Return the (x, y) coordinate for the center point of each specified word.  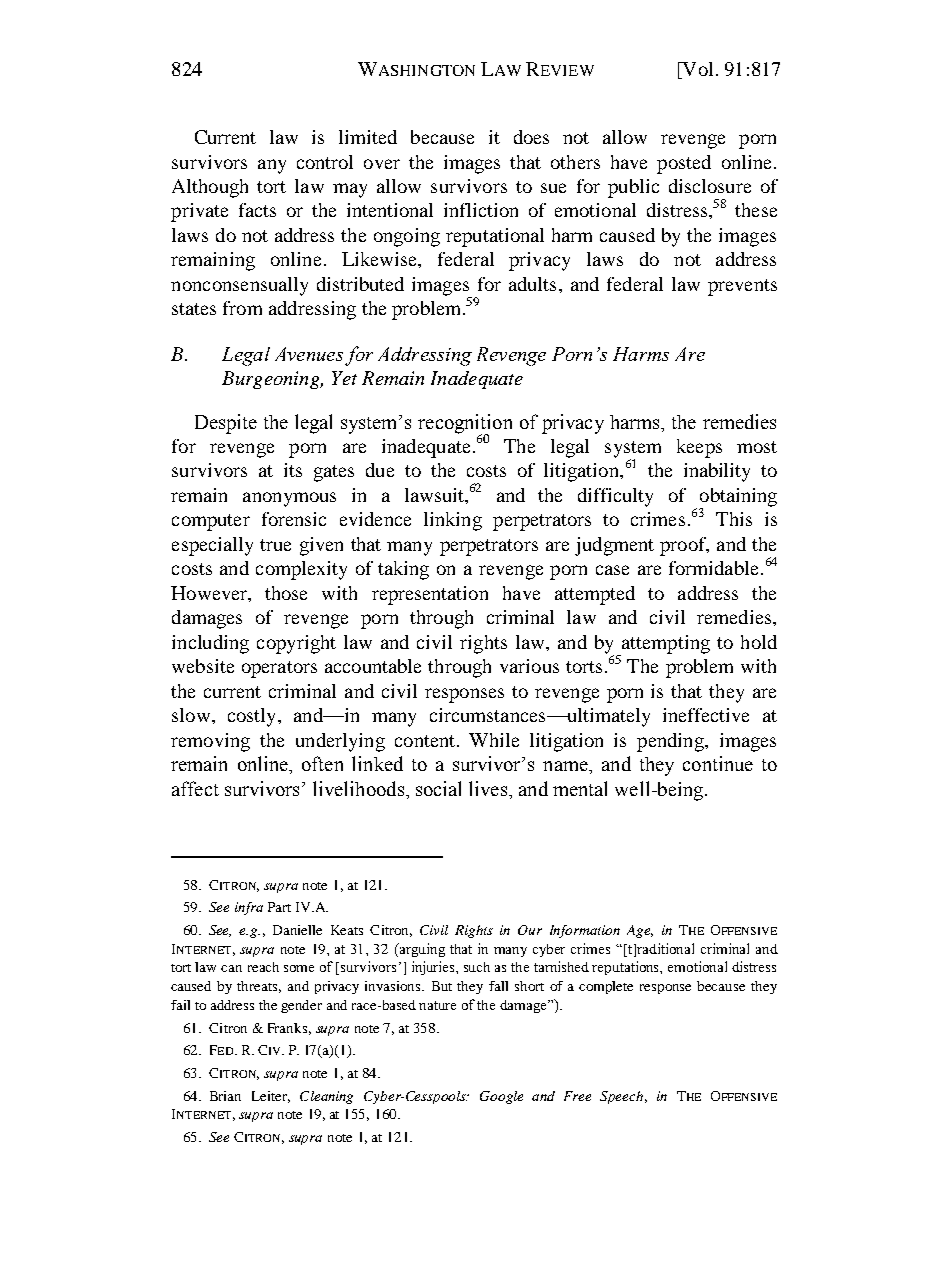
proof (684, 546)
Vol (696, 70)
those (286, 593)
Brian (225, 1096)
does (531, 137)
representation (430, 595)
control (325, 162)
